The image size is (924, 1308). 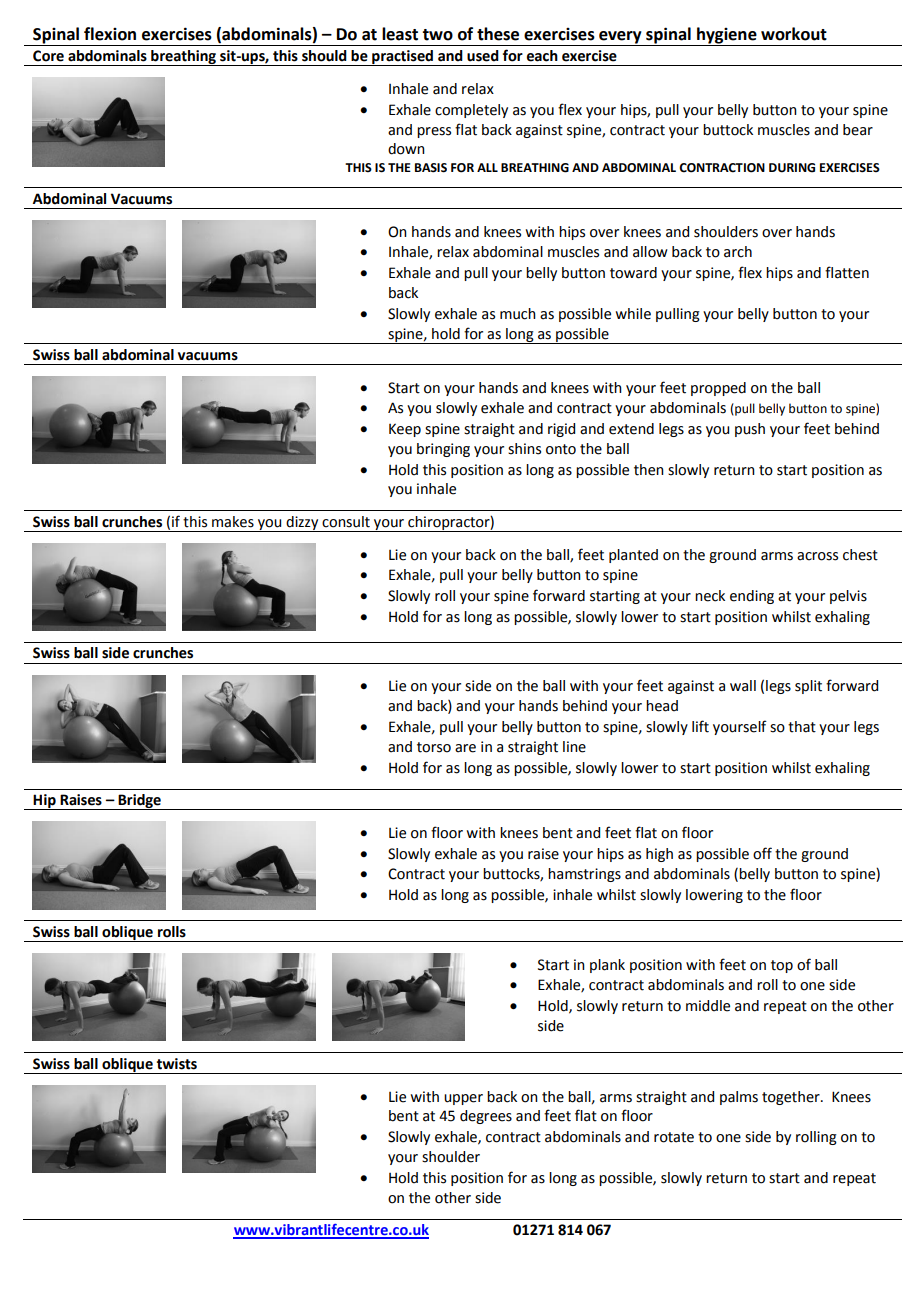 I want to click on off, so click(x=762, y=853).
